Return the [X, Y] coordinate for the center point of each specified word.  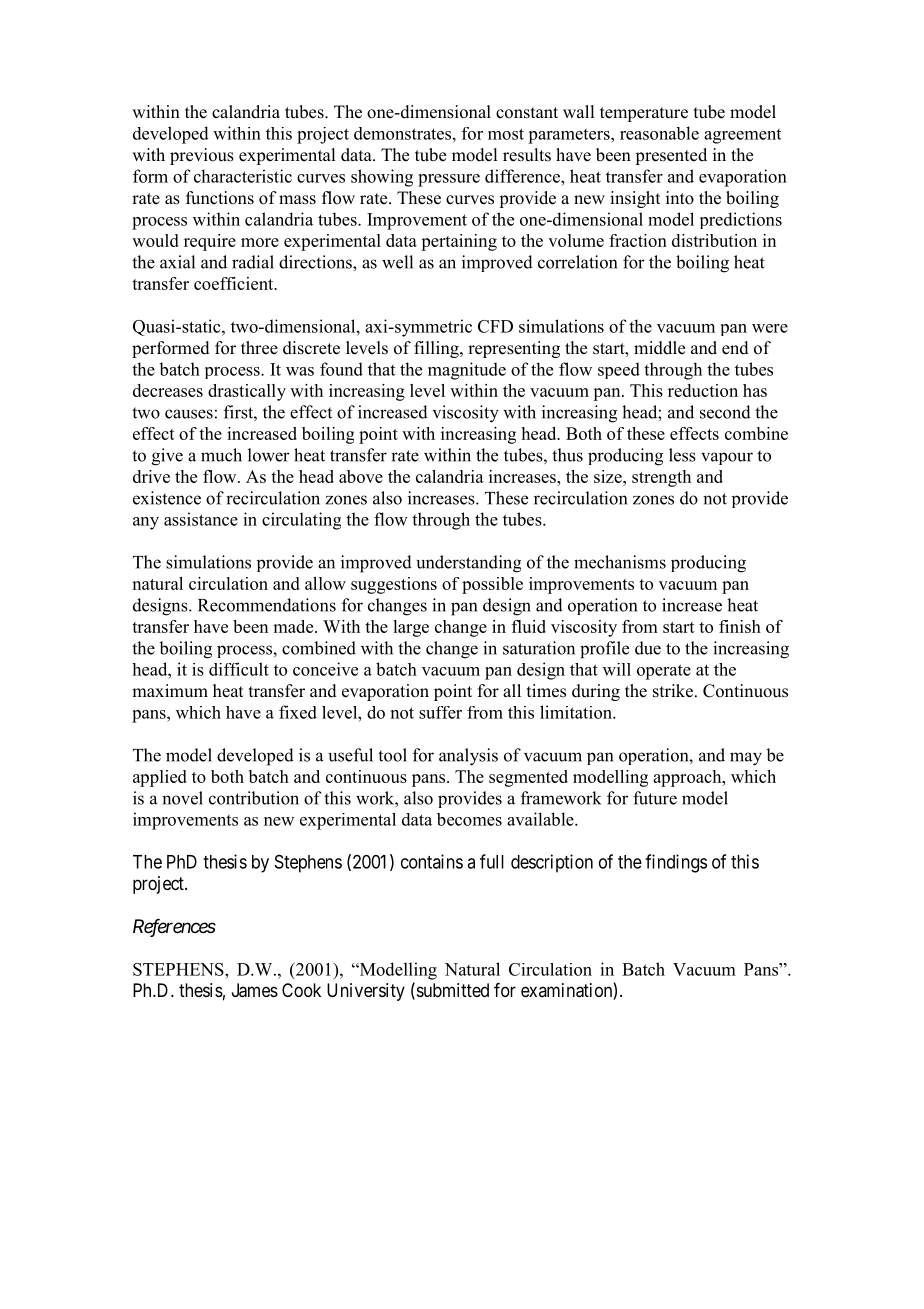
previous [202, 156]
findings [676, 863]
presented [671, 156]
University [366, 992]
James [255, 990]
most [506, 134]
